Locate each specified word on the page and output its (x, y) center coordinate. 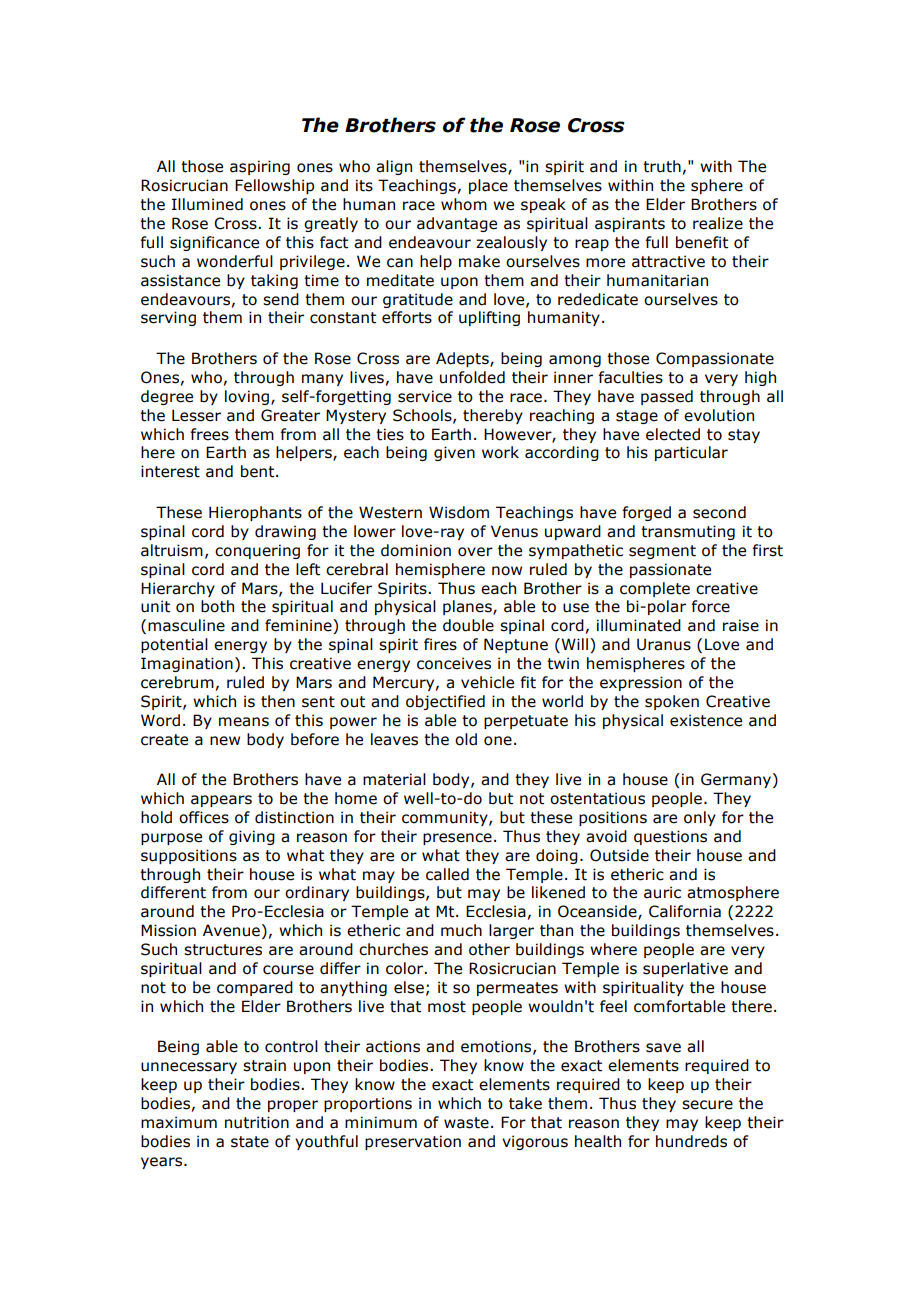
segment (662, 552)
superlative (685, 969)
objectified (445, 702)
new (225, 741)
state (250, 1142)
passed (667, 397)
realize (718, 223)
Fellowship (274, 186)
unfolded (472, 377)
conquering (257, 551)
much (461, 930)
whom (464, 204)
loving (248, 397)
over (475, 552)
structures (223, 950)
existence (706, 720)
